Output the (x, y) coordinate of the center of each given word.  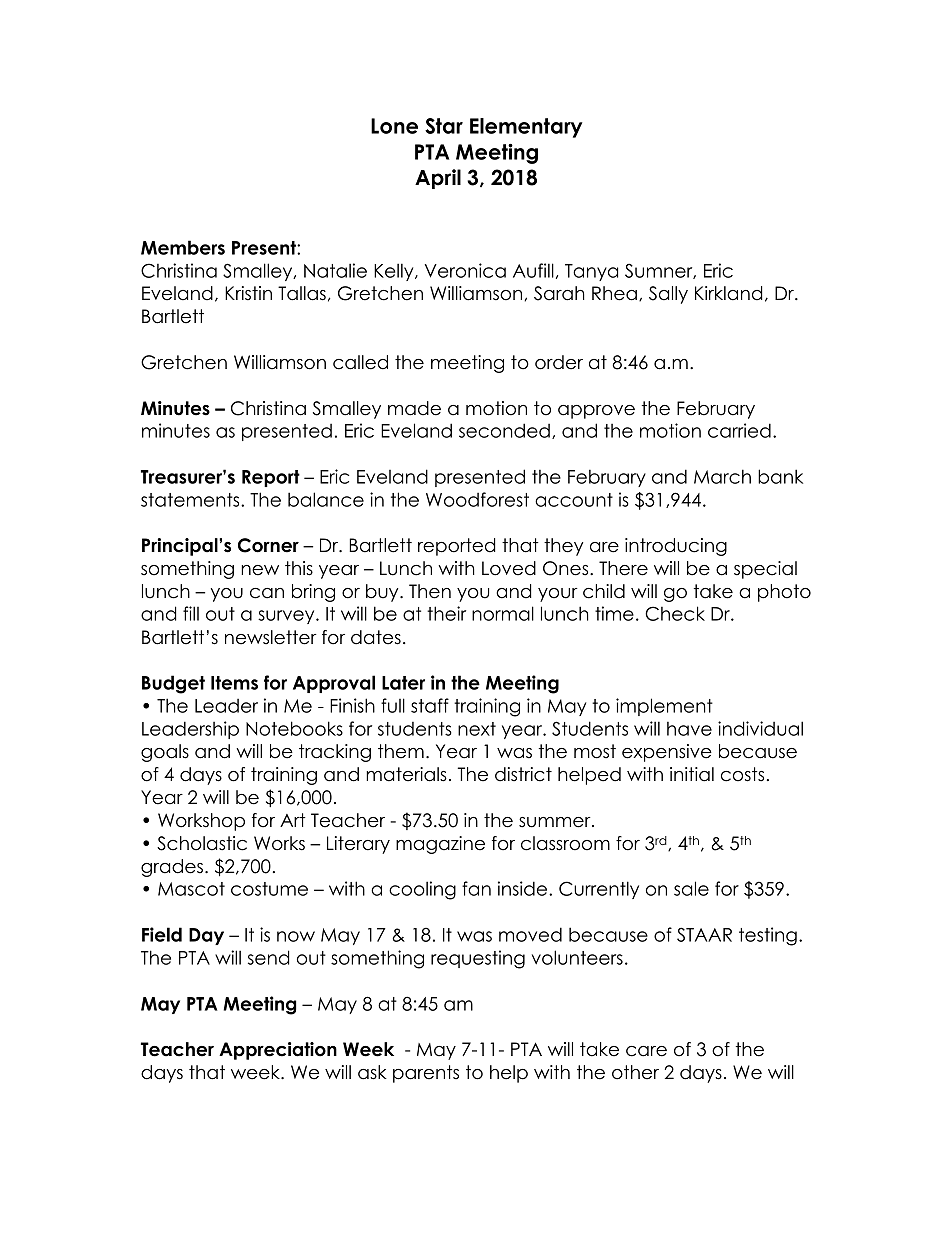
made (414, 408)
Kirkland (729, 293)
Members (183, 247)
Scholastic (202, 843)
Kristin (248, 293)
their (446, 613)
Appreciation (278, 1051)
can (267, 593)
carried (739, 430)
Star (444, 126)
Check (675, 613)
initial (692, 774)
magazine (440, 845)
